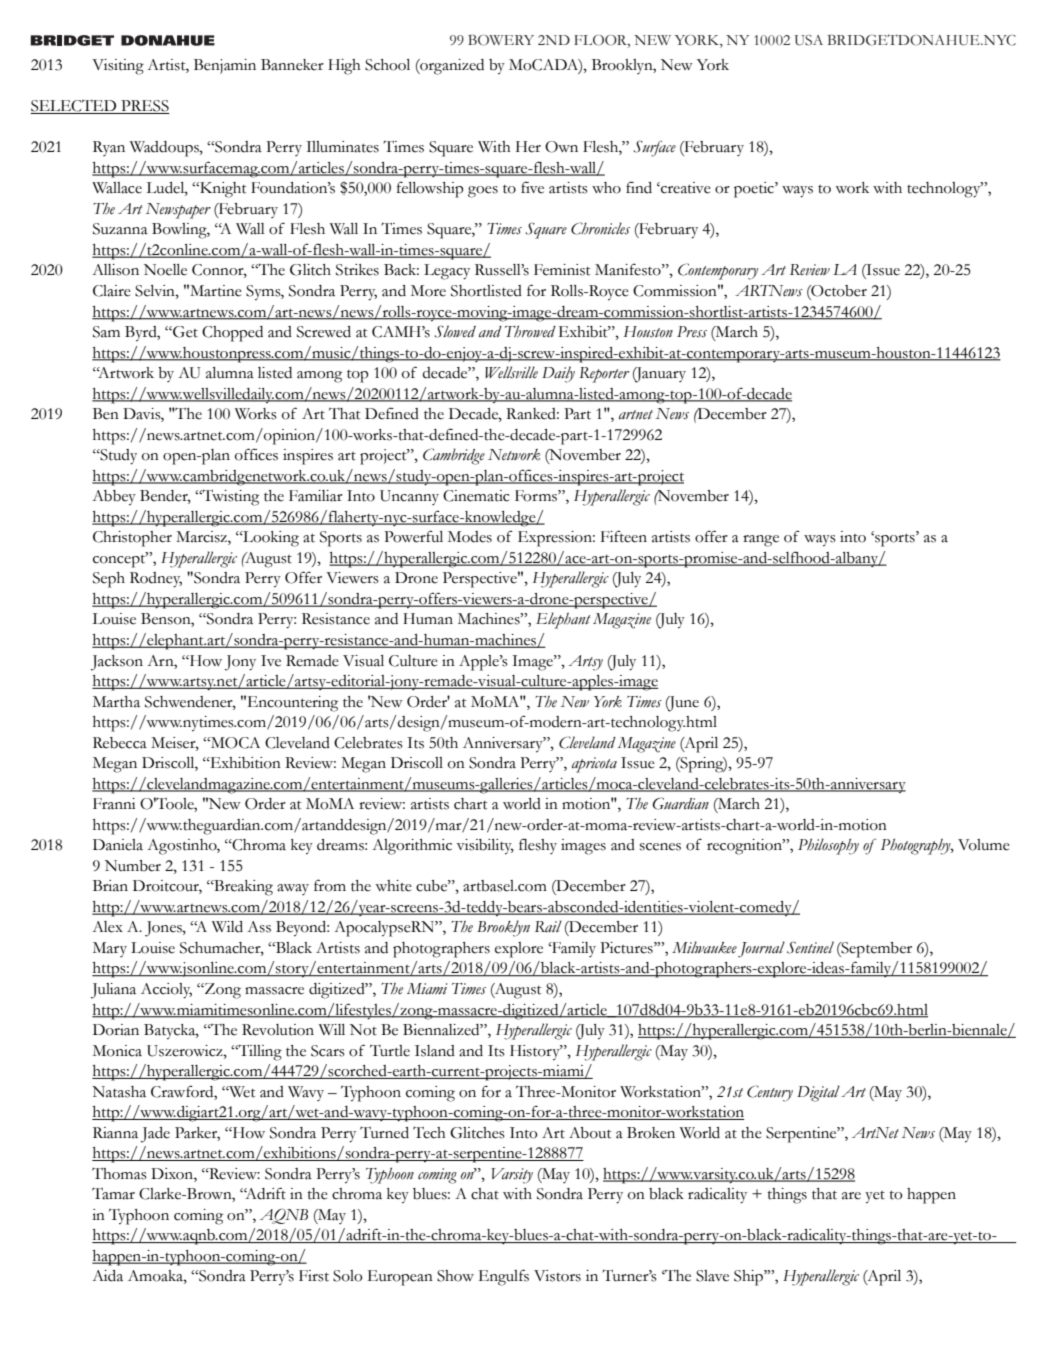  I want to click on Engulfs, so click(504, 1277).
